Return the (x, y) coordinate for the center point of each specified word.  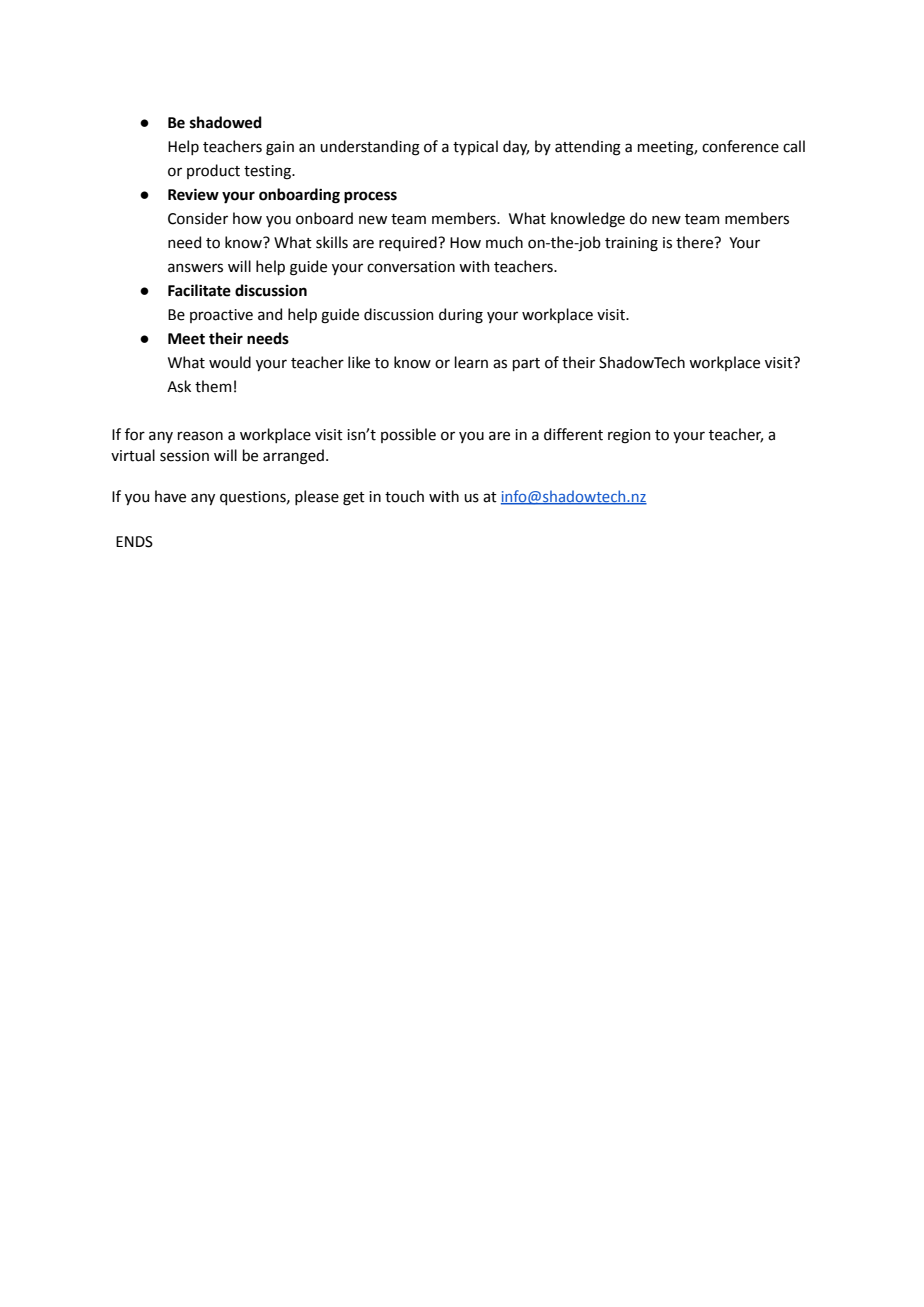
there (696, 242)
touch (404, 496)
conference (740, 146)
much (504, 242)
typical (475, 147)
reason (200, 436)
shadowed (226, 122)
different (573, 434)
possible (408, 435)
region (629, 436)
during (461, 316)
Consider (198, 218)
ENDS (134, 542)
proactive (221, 316)
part (526, 364)
